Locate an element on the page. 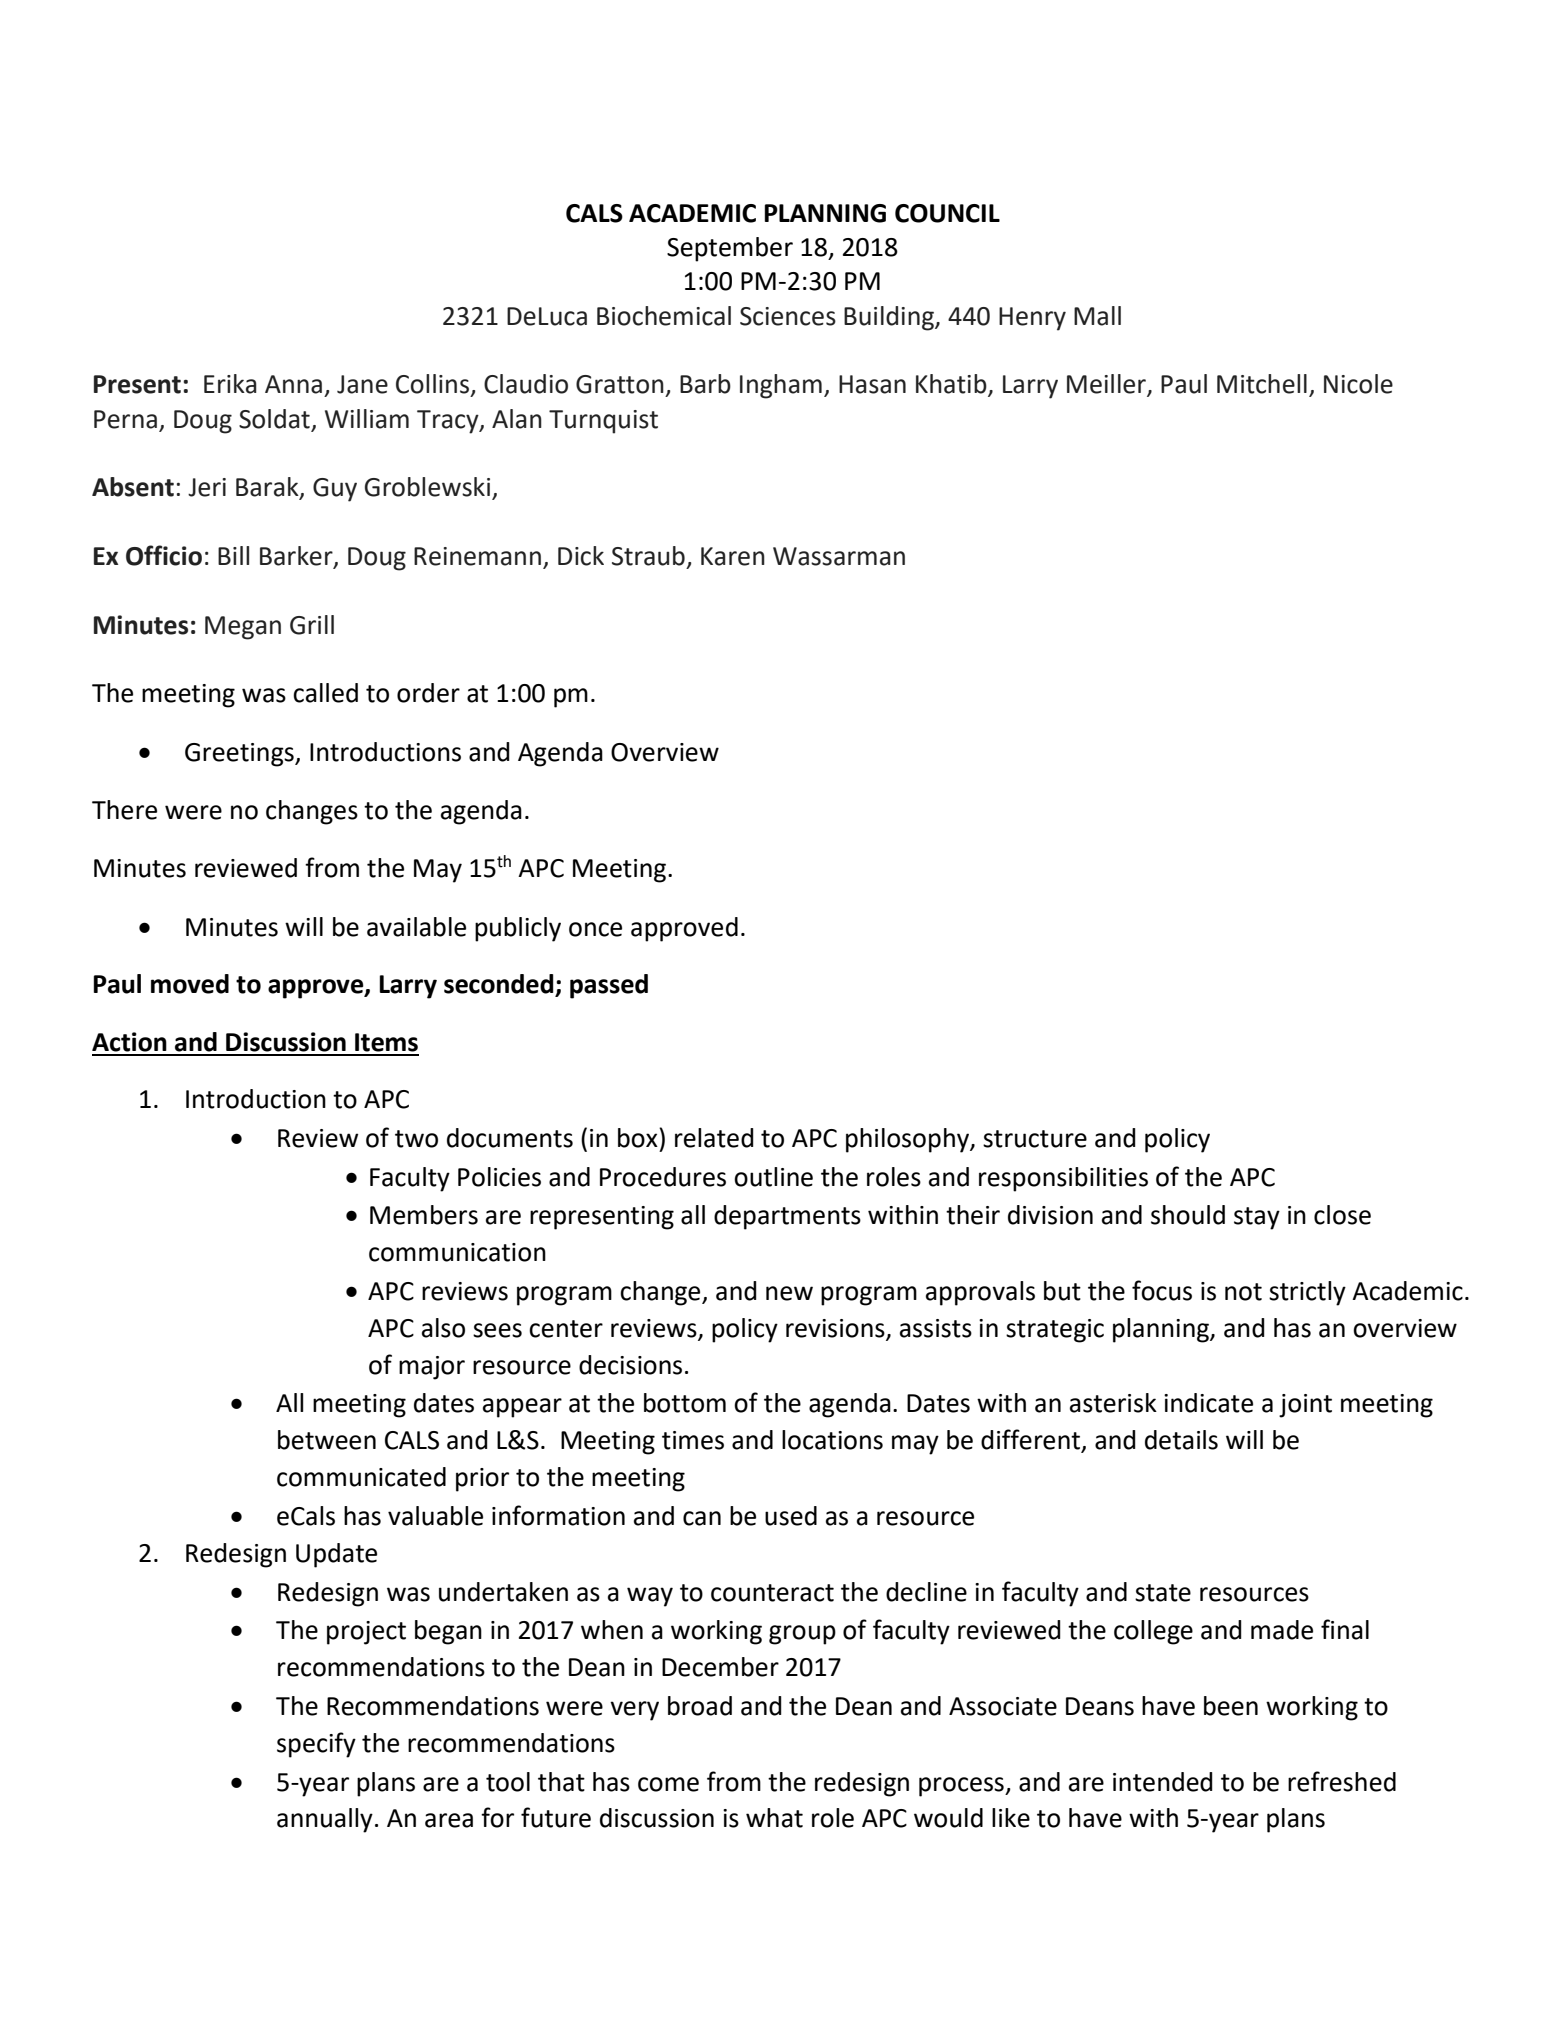 This document has width=1565, height=2026. between is located at coordinates (327, 1440).
